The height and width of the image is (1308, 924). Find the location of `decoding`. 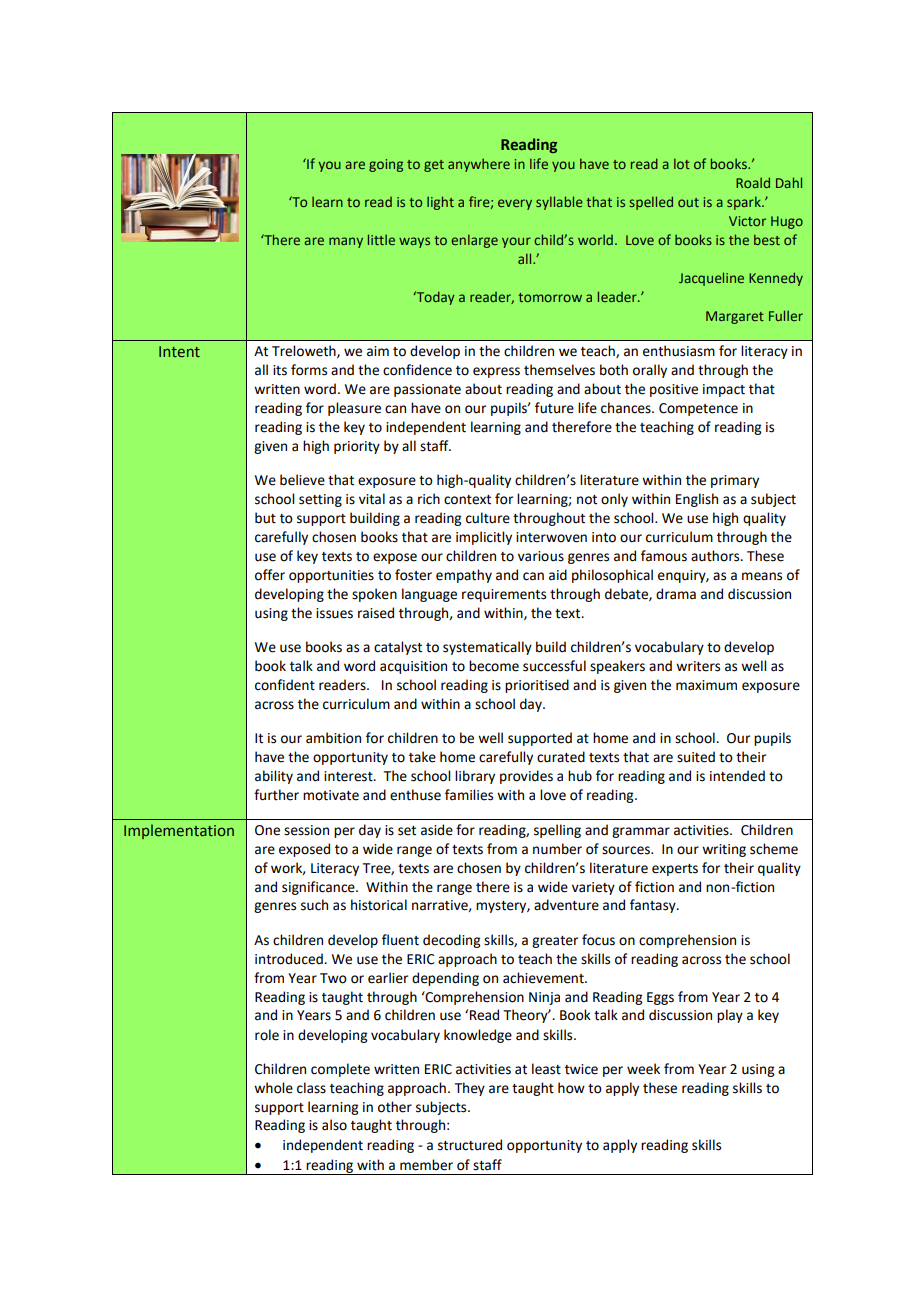

decoding is located at coordinates (451, 941).
